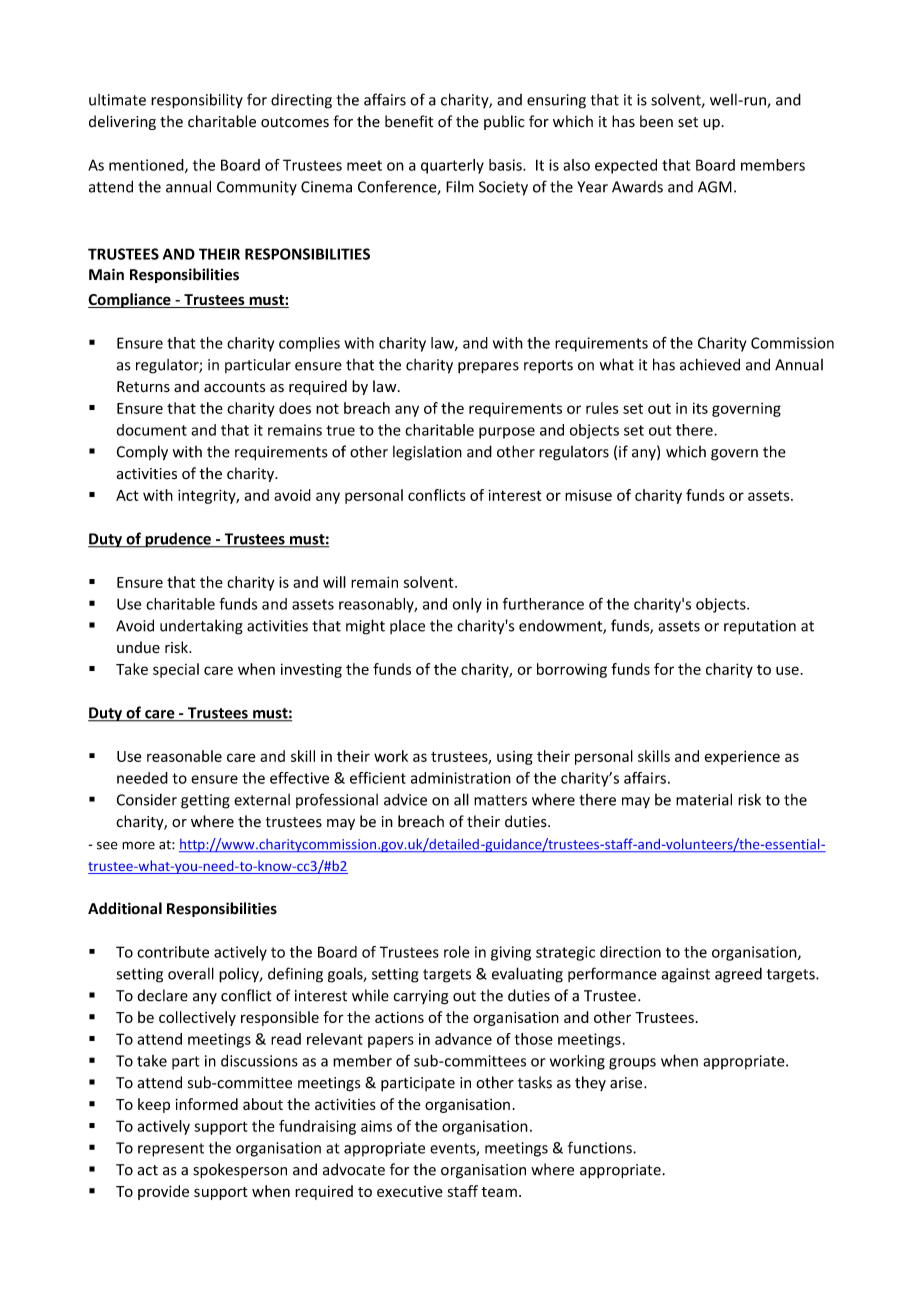 The image size is (924, 1308). Describe the element at coordinates (201, 627) in the image. I see `undertaking` at that location.
